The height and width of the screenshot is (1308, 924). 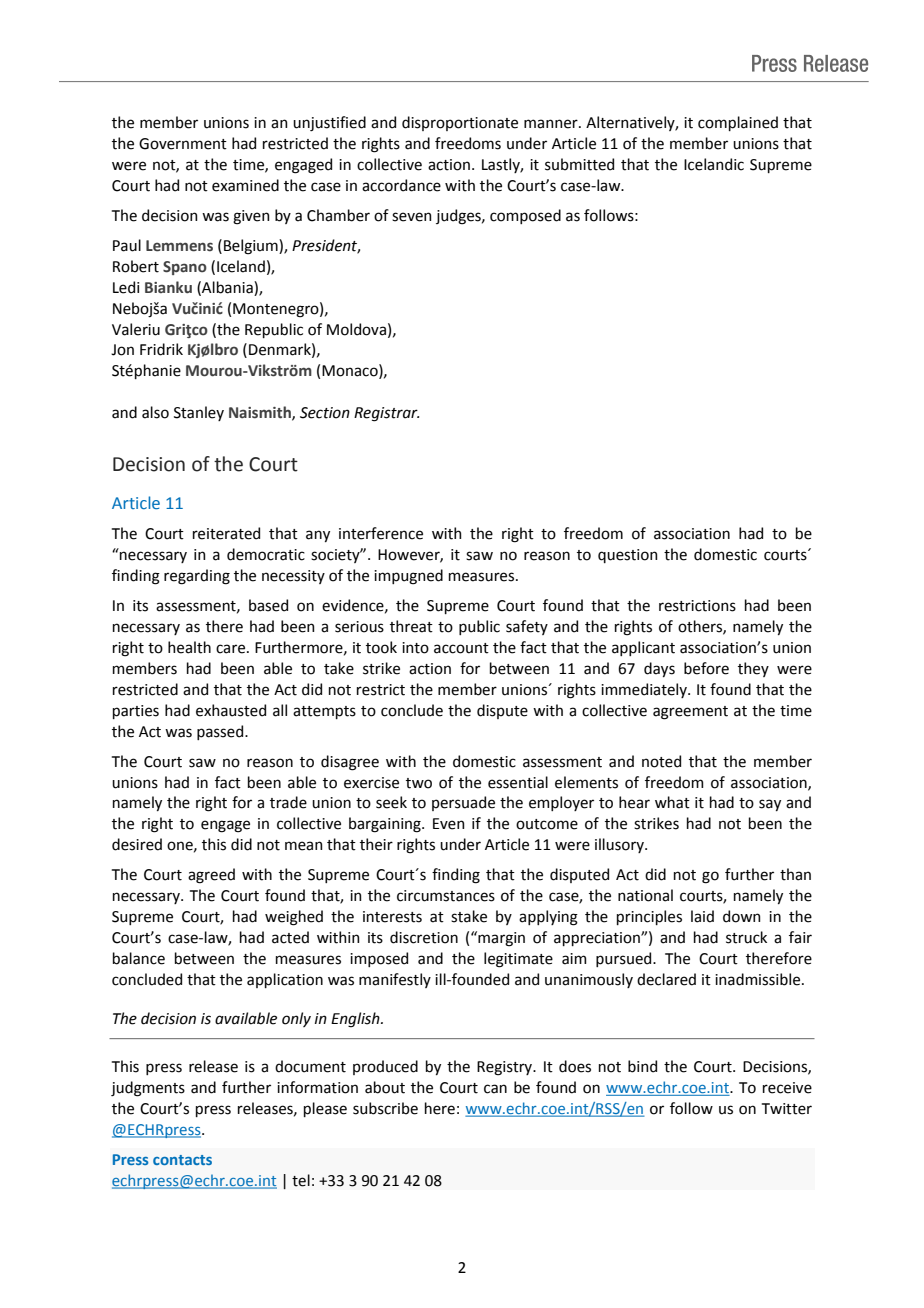 What do you see at coordinates (182, 1160) in the screenshot?
I see `contacts` at bounding box center [182, 1160].
